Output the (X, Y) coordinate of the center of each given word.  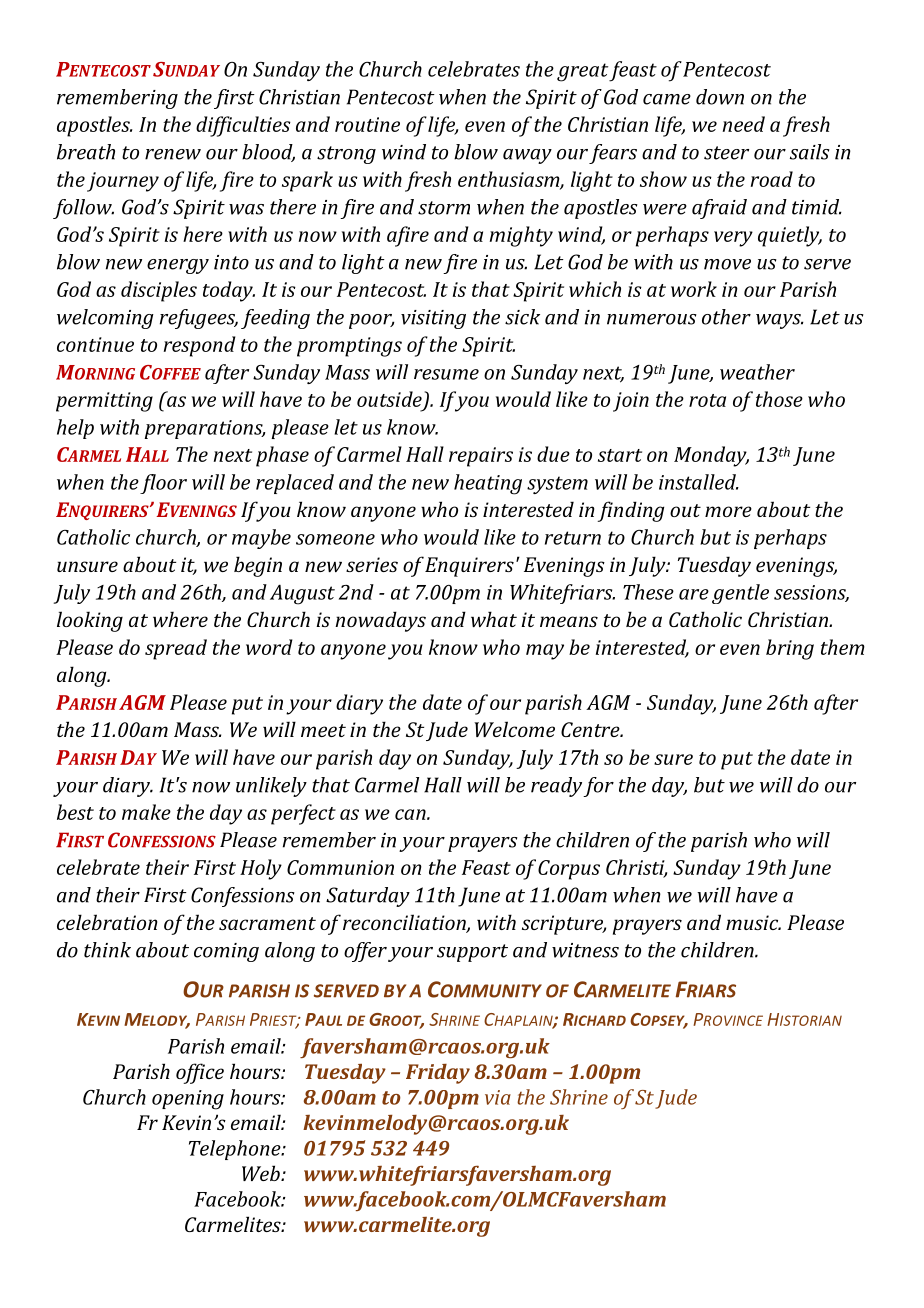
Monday (711, 456)
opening (188, 1100)
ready (556, 787)
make (146, 812)
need (744, 124)
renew (173, 154)
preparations (204, 429)
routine (367, 124)
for (598, 787)
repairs (481, 457)
